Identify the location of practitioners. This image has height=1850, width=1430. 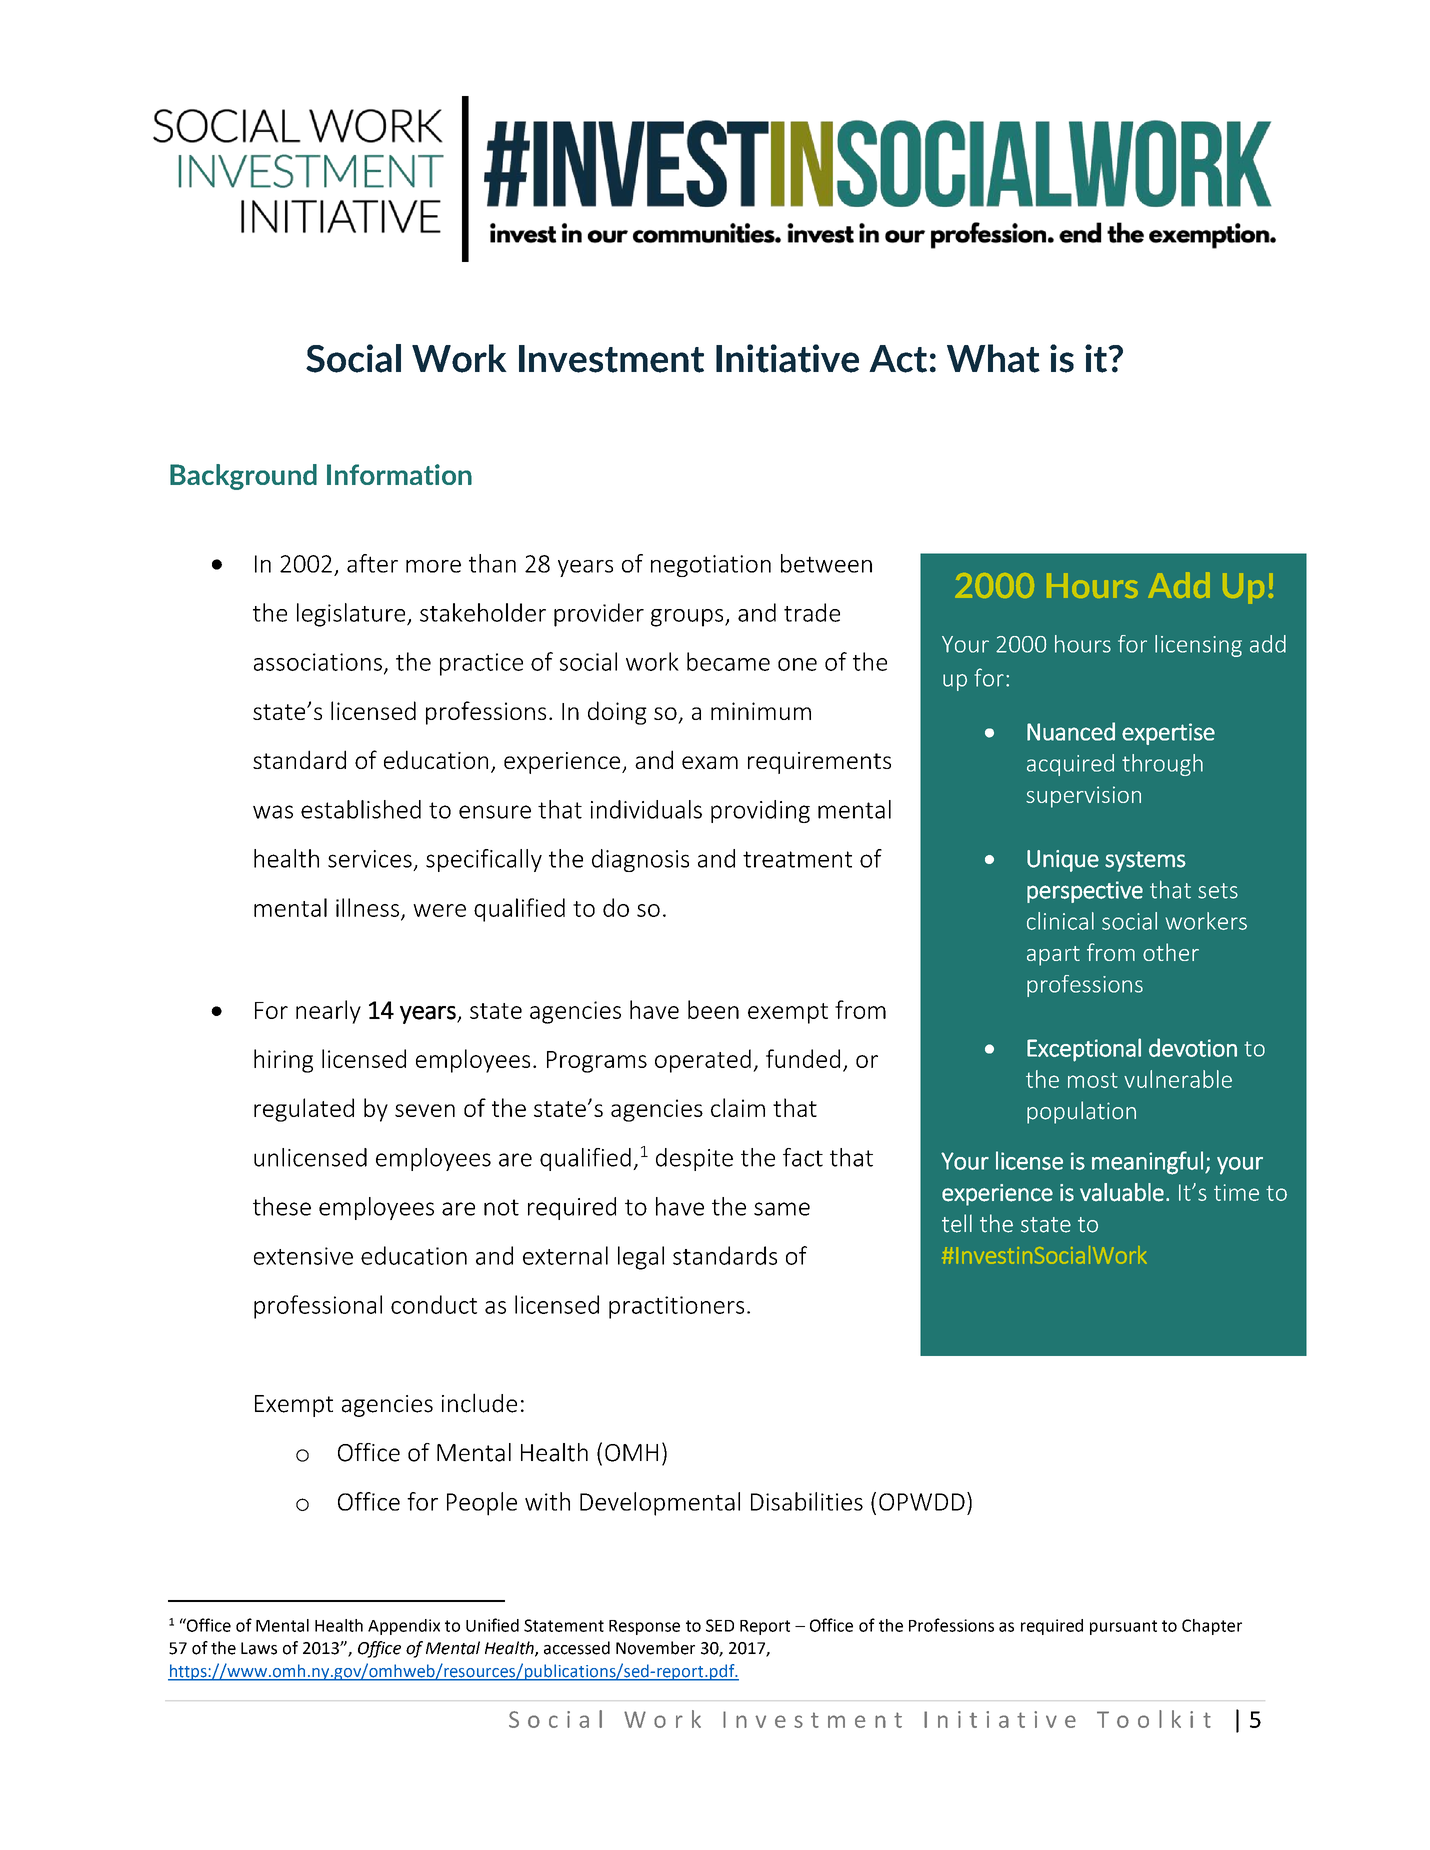
(676, 1307).
